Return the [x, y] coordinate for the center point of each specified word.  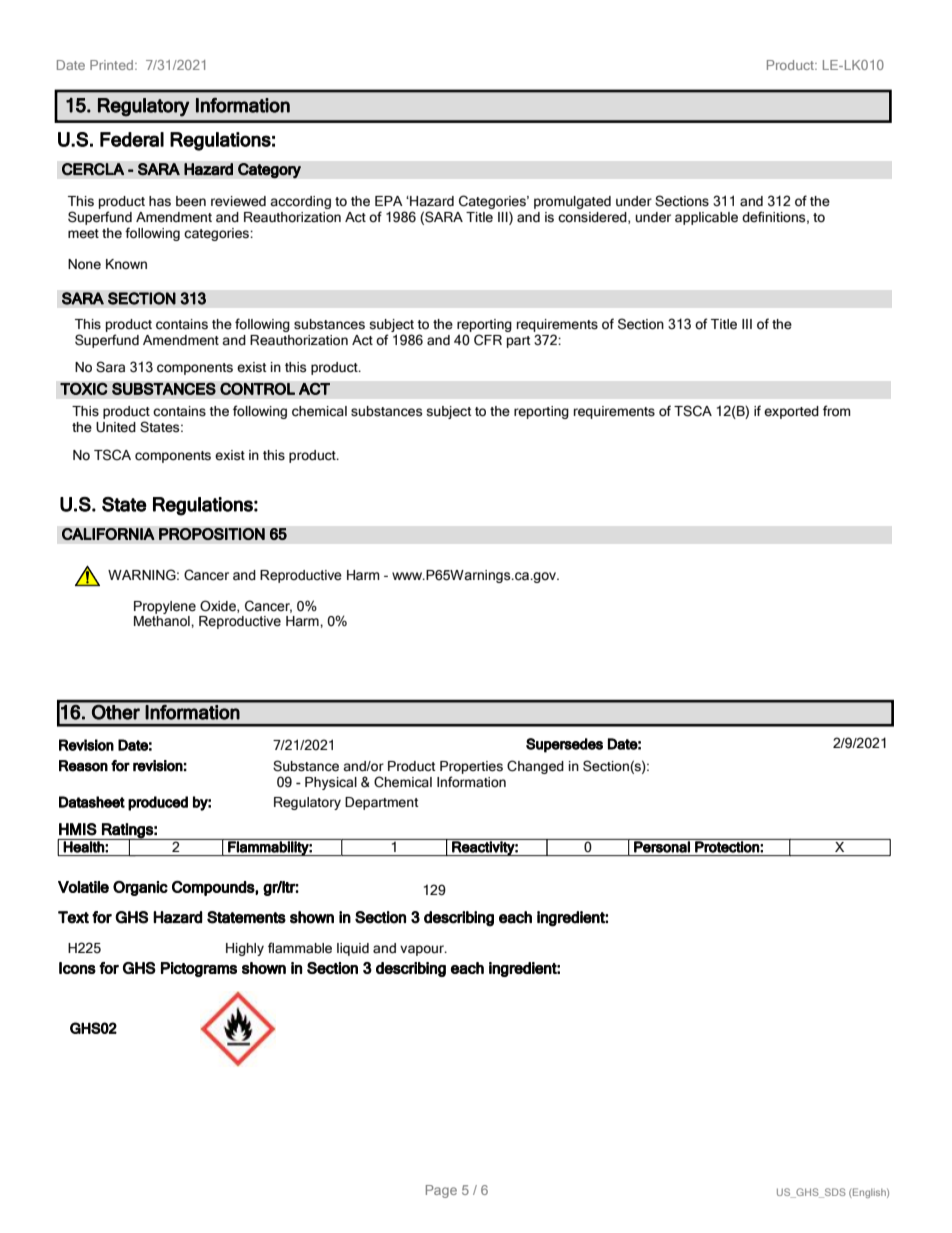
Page [441, 1191]
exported [791, 412]
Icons [77, 968]
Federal [132, 139]
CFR [488, 340]
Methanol [163, 621]
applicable [706, 218]
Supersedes [564, 745]
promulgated [572, 202]
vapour [423, 950]
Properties [471, 767]
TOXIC [84, 388]
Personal [662, 846]
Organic [140, 888]
